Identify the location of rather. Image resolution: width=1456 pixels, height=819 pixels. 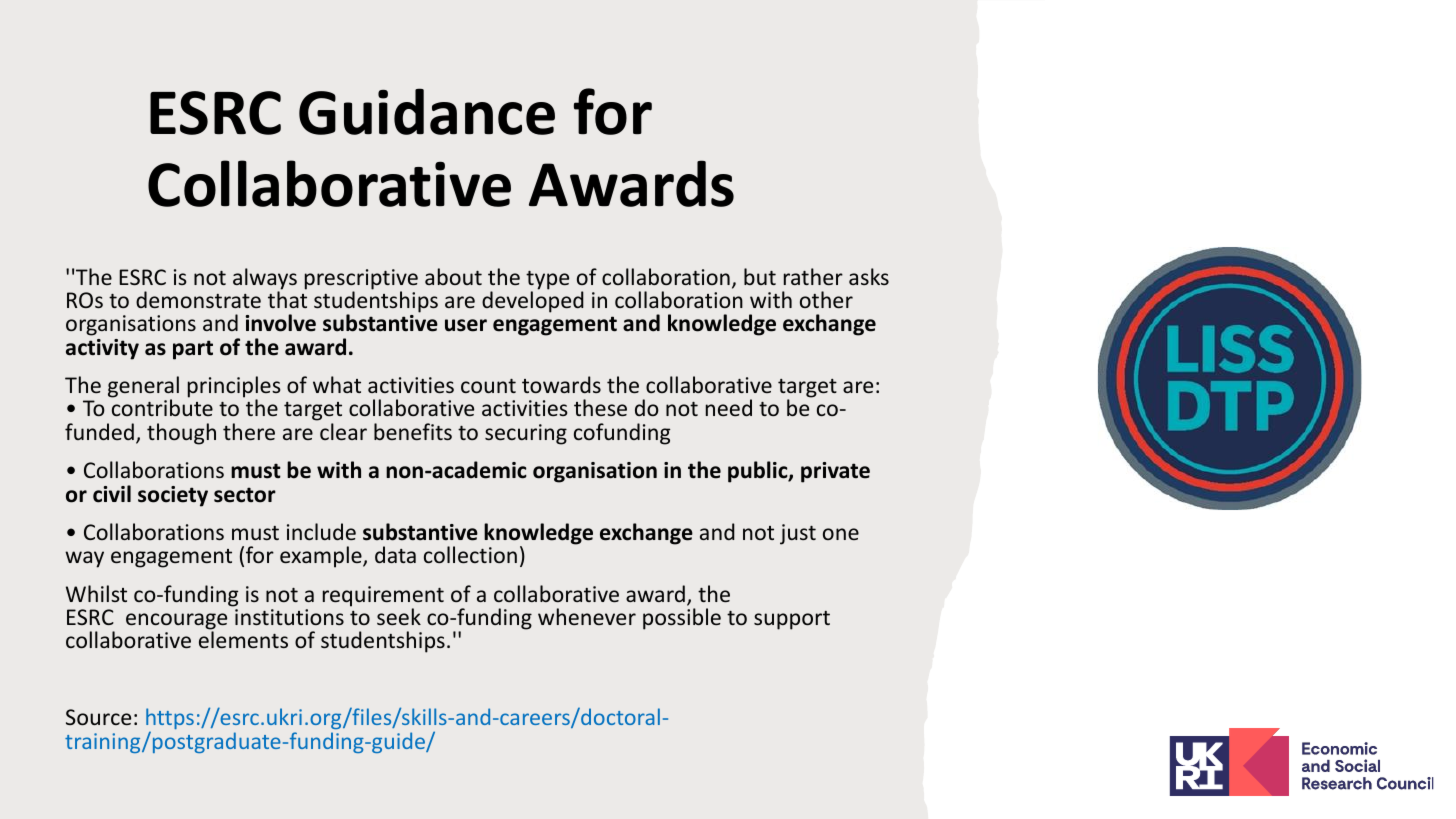
(813, 276).
